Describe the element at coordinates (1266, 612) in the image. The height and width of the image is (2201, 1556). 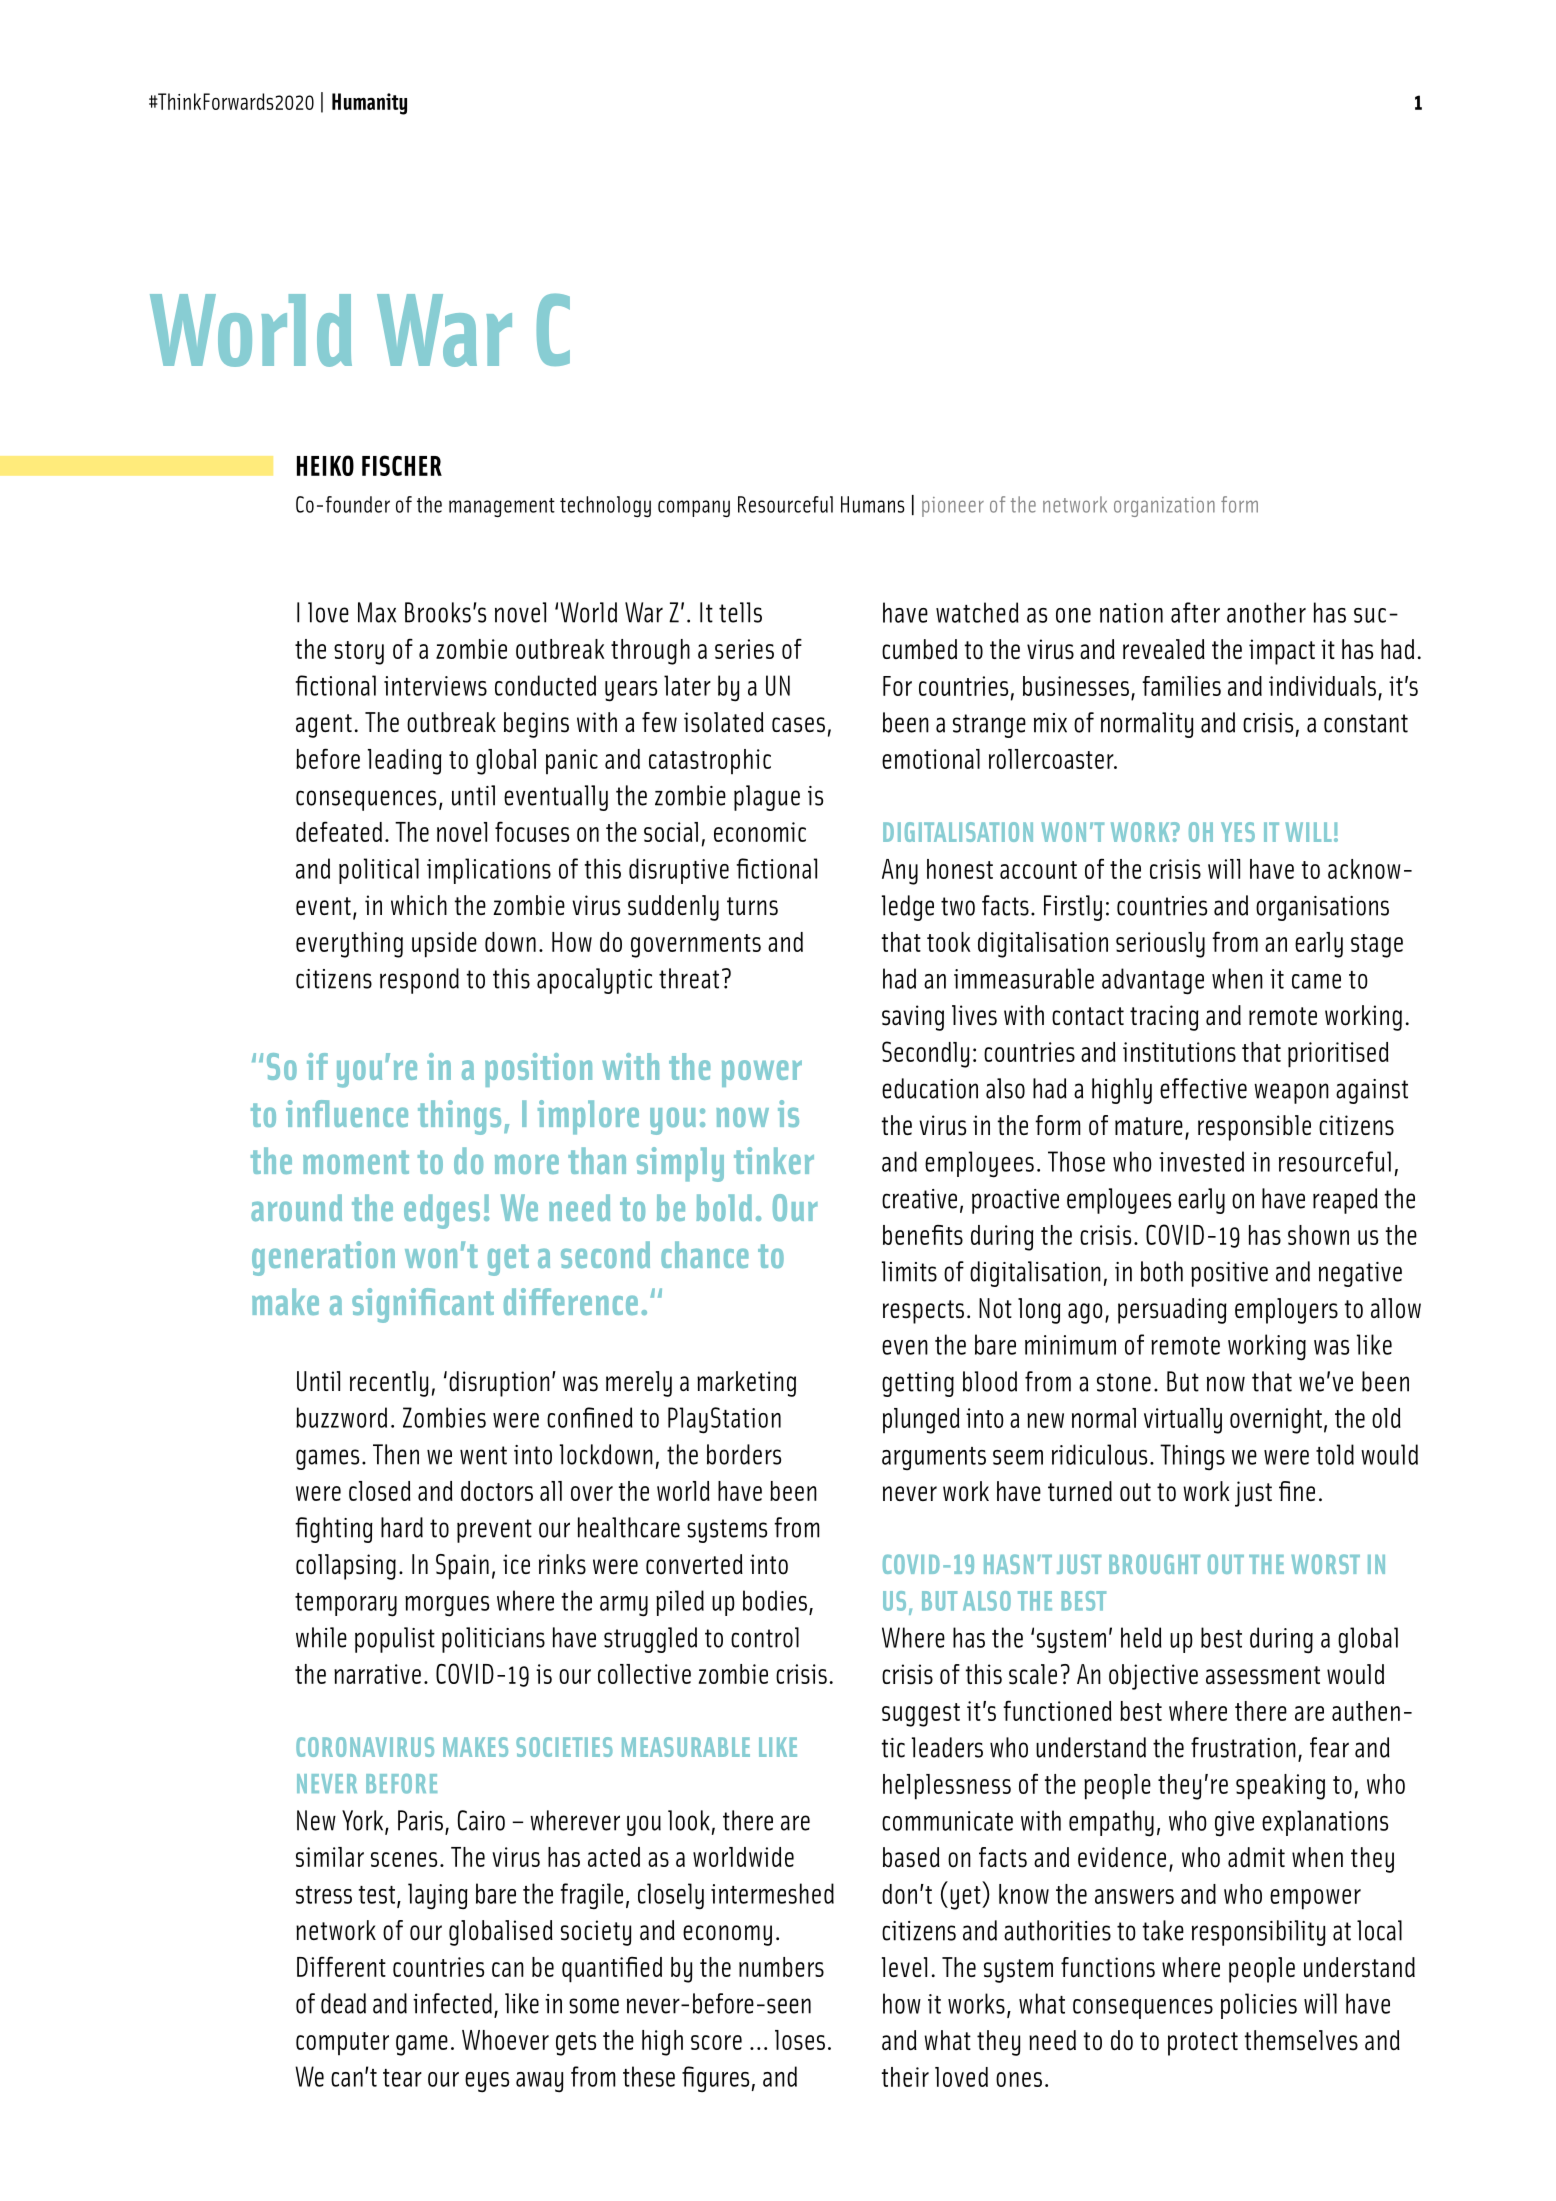
I see `another` at that location.
